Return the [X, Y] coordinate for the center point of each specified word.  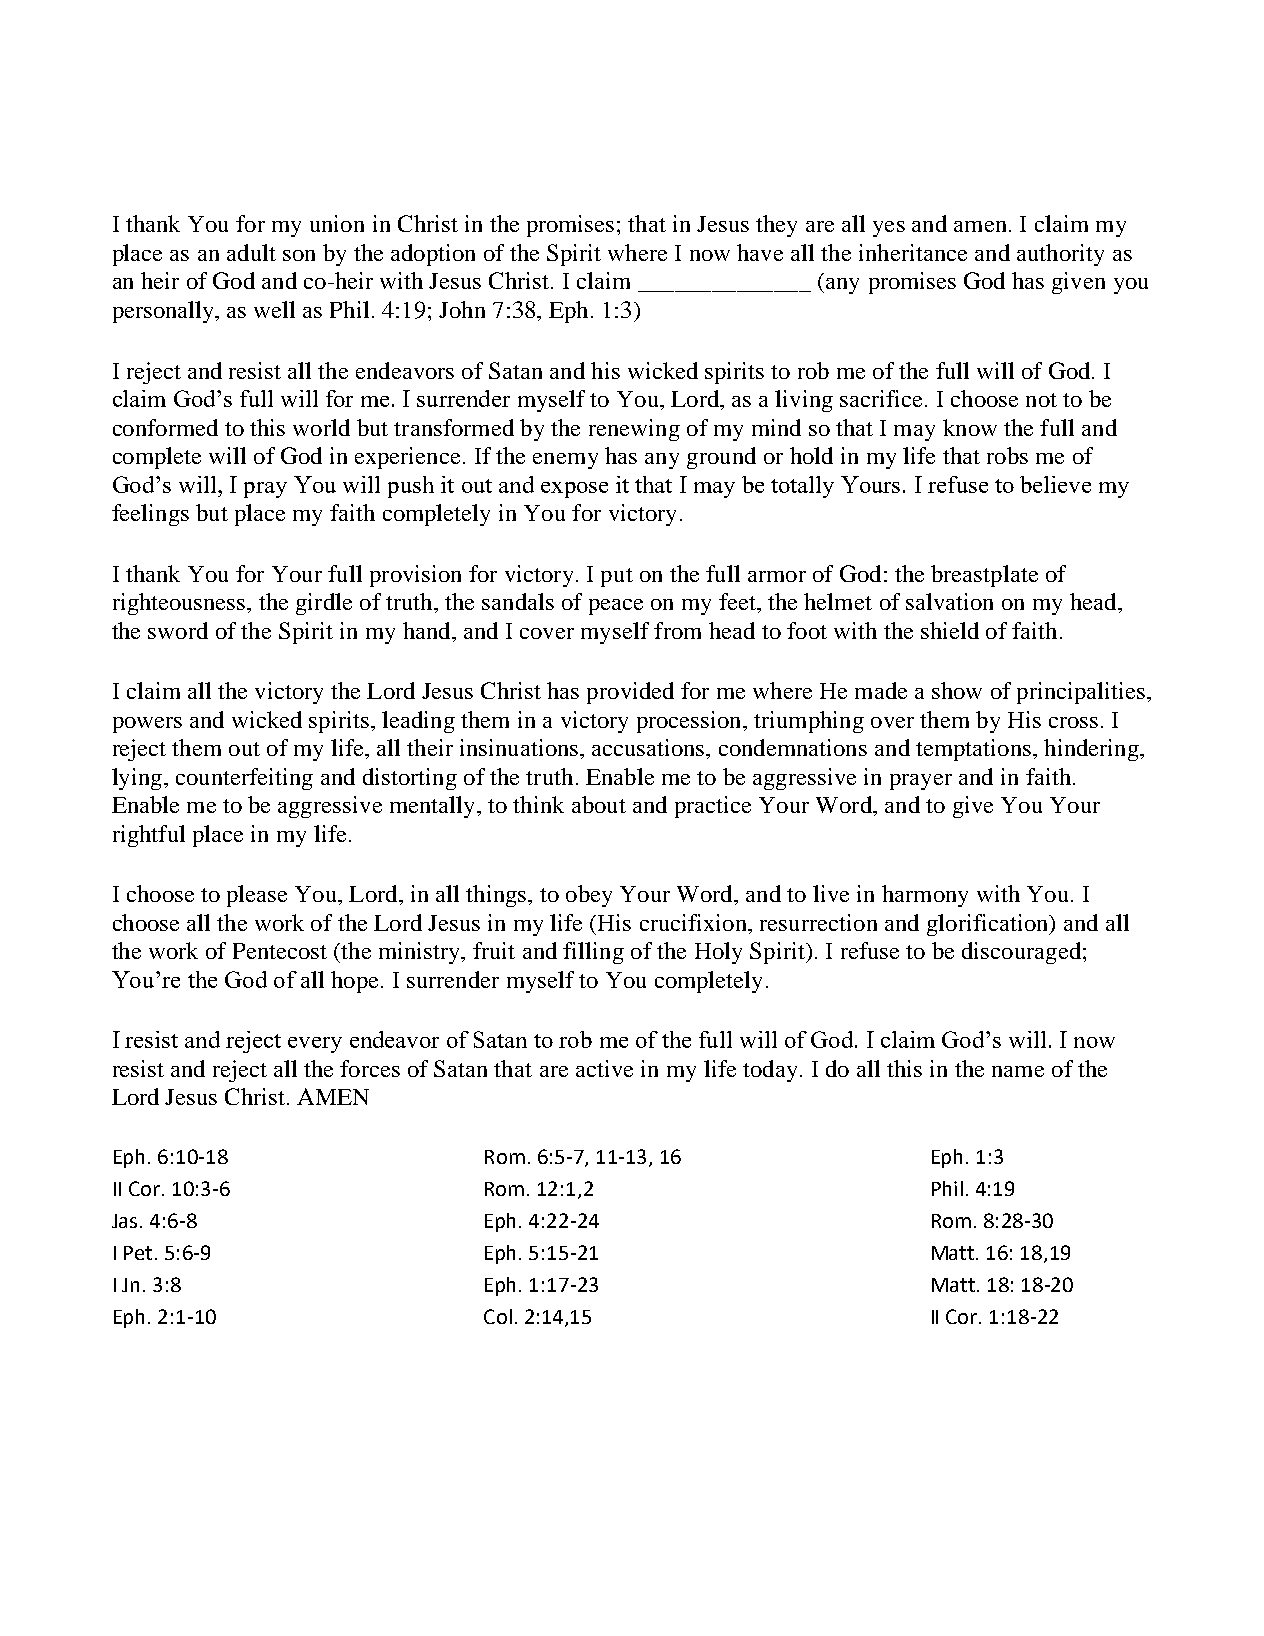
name [1018, 1071]
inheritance [913, 252]
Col [498, 1316]
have [760, 252]
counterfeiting [244, 779]
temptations [973, 750]
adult [251, 252]
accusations [649, 747]
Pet [138, 1253]
